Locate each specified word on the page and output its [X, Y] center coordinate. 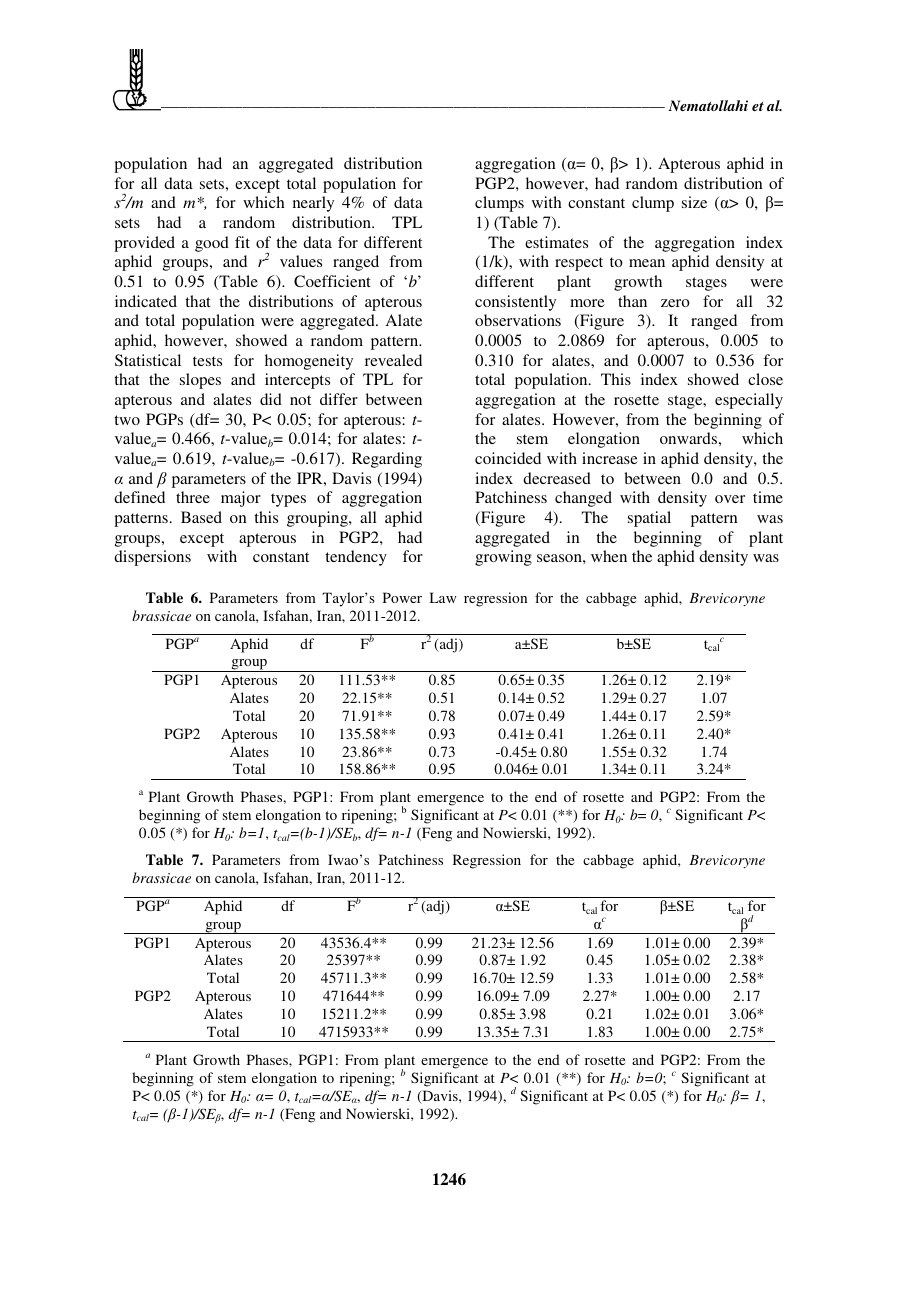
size [694, 202]
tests [207, 361]
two [127, 420]
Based [201, 517]
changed [583, 499]
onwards [688, 438]
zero [675, 303]
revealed [393, 360]
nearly [313, 204]
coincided [508, 458]
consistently [515, 303]
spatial [649, 519]
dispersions [152, 558]
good [212, 244]
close [765, 379]
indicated [146, 301]
